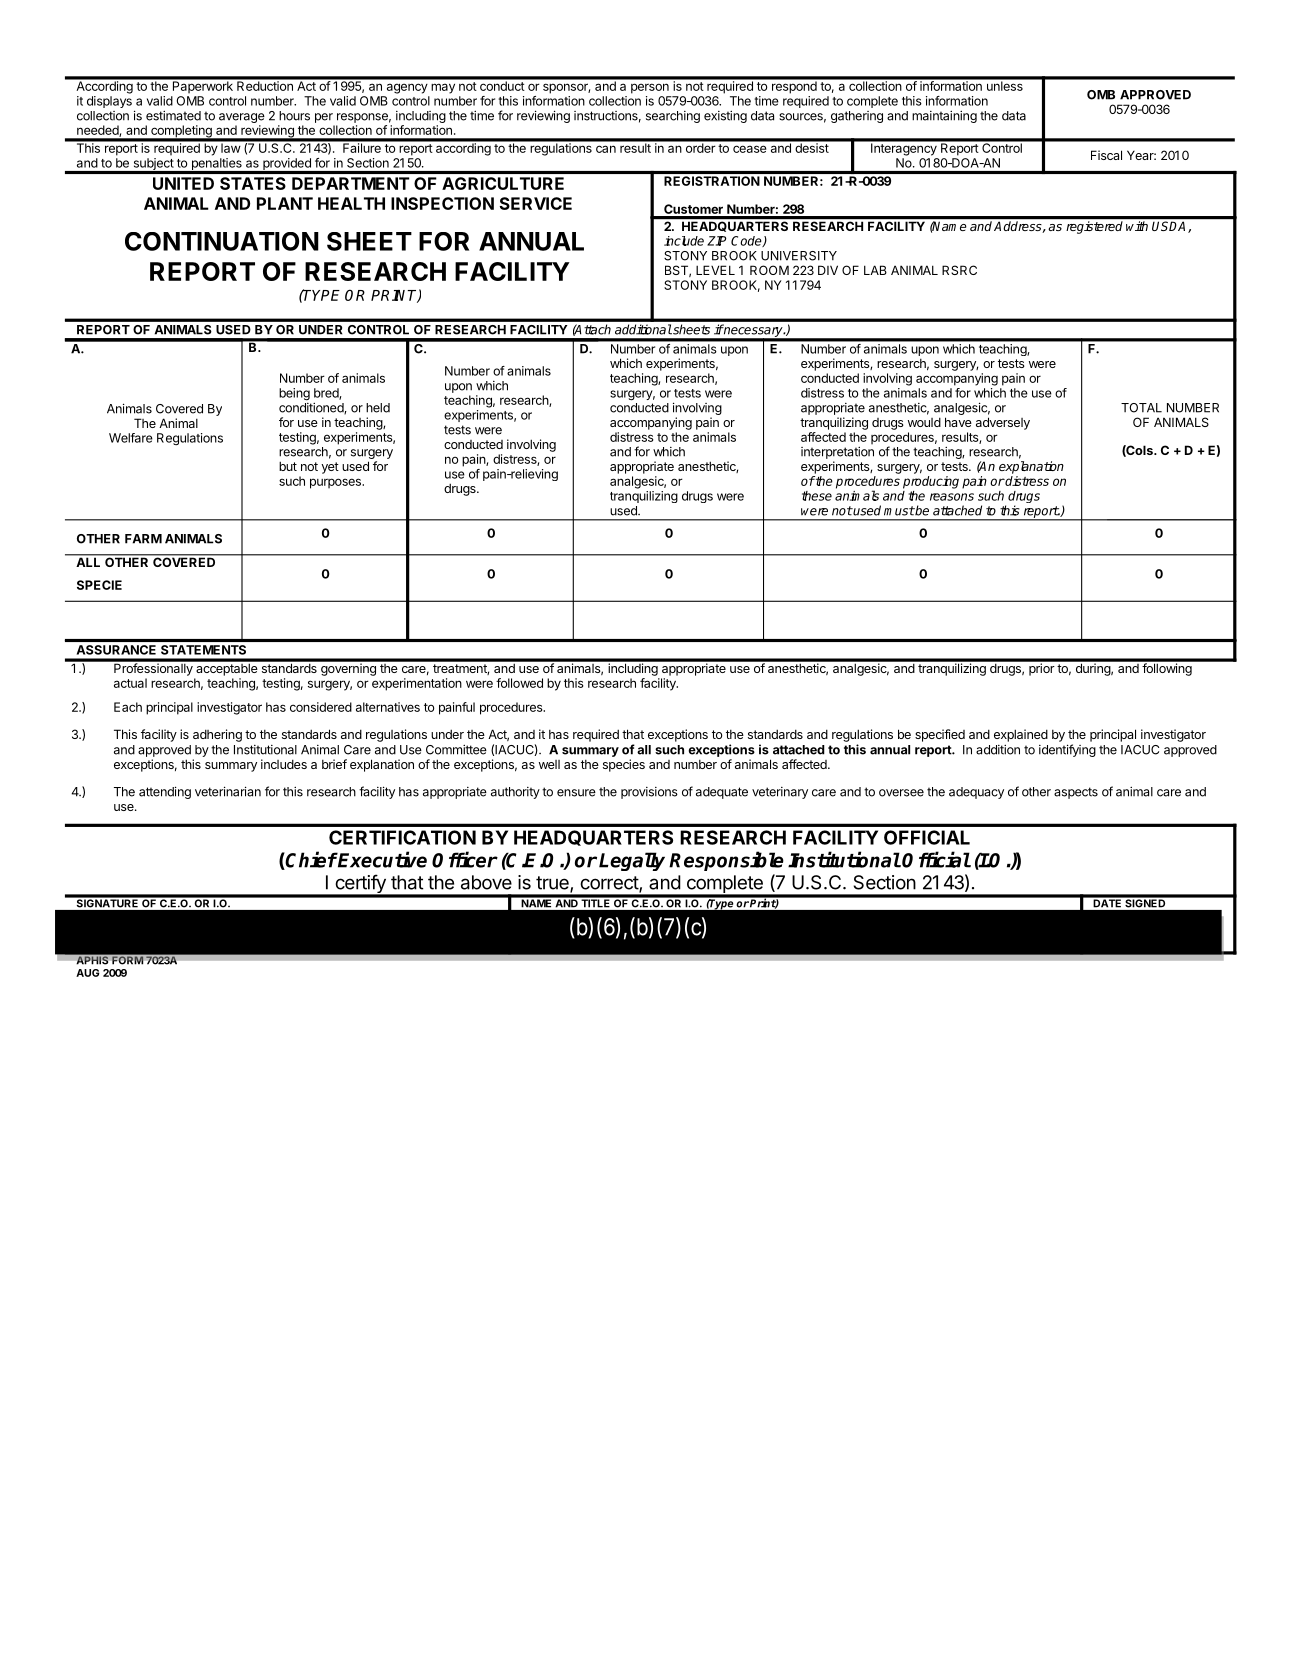 The height and width of the document is (1679, 1298). Describe the element at coordinates (606, 149) in the document. I see `can` at that location.
